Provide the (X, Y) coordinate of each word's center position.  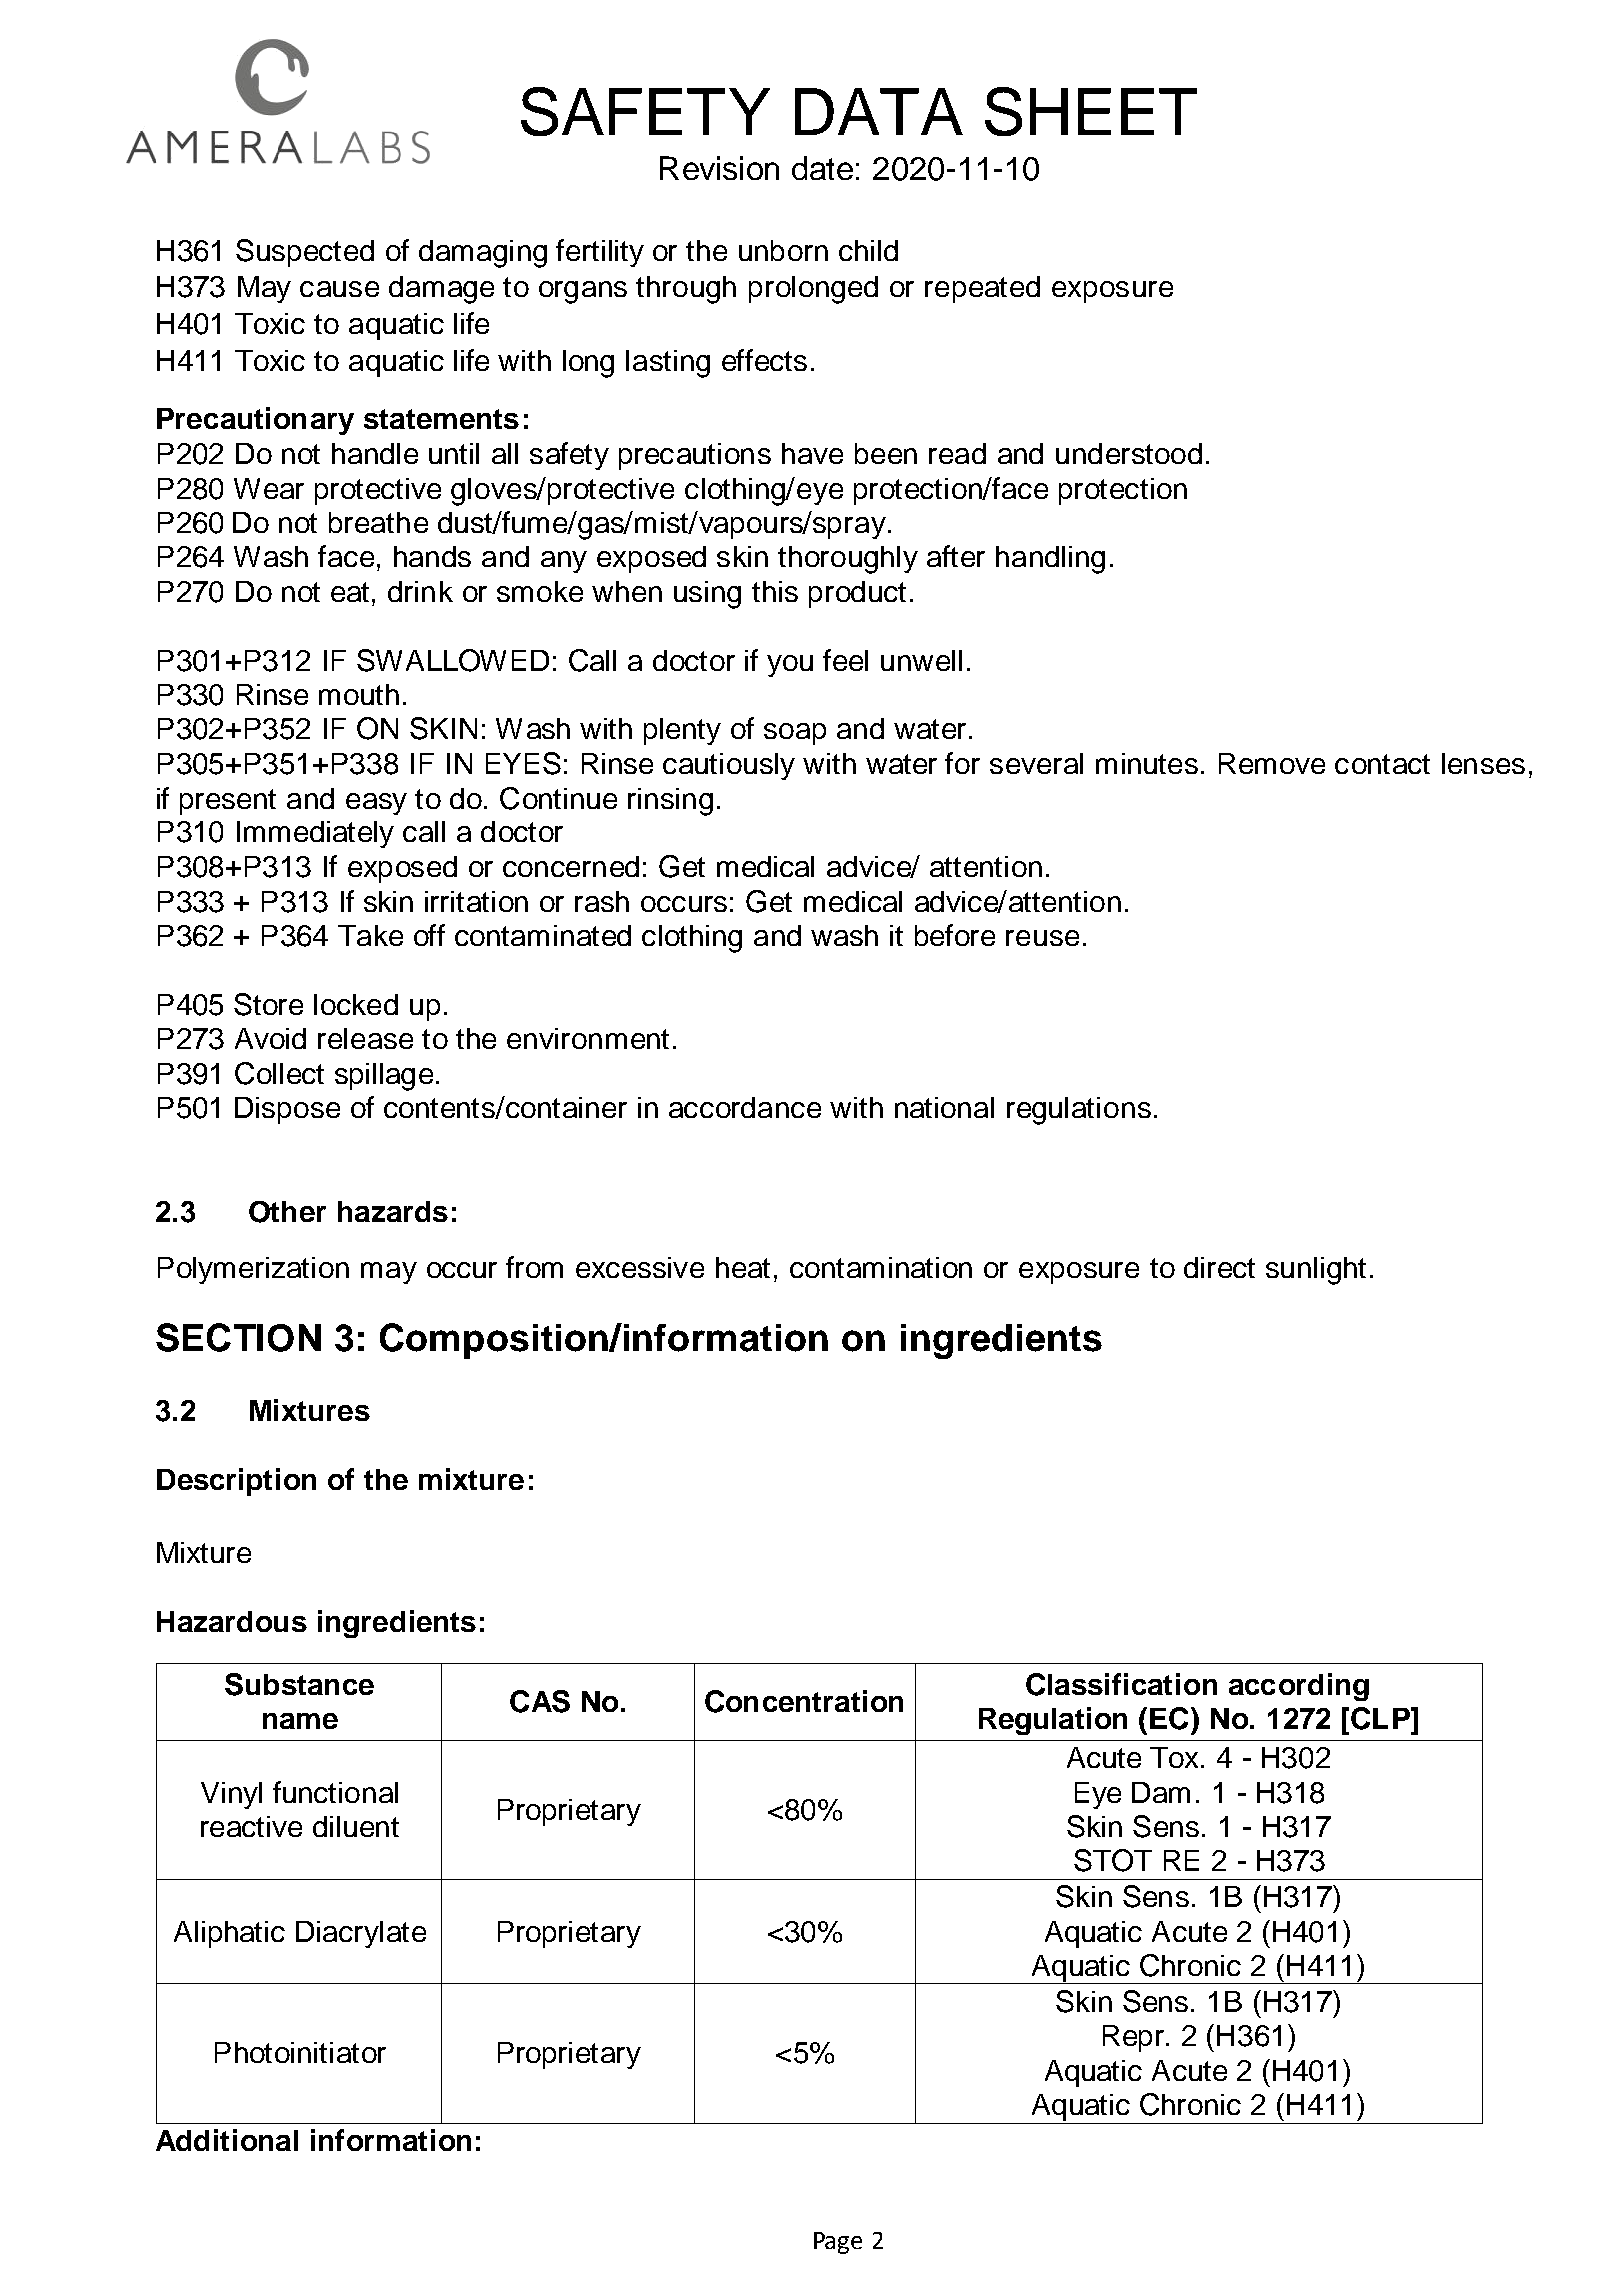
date (822, 168)
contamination (881, 1267)
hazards (393, 1211)
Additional (227, 2140)
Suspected (305, 253)
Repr (1133, 2038)
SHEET (1091, 111)
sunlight (1316, 1271)
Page (838, 2243)
